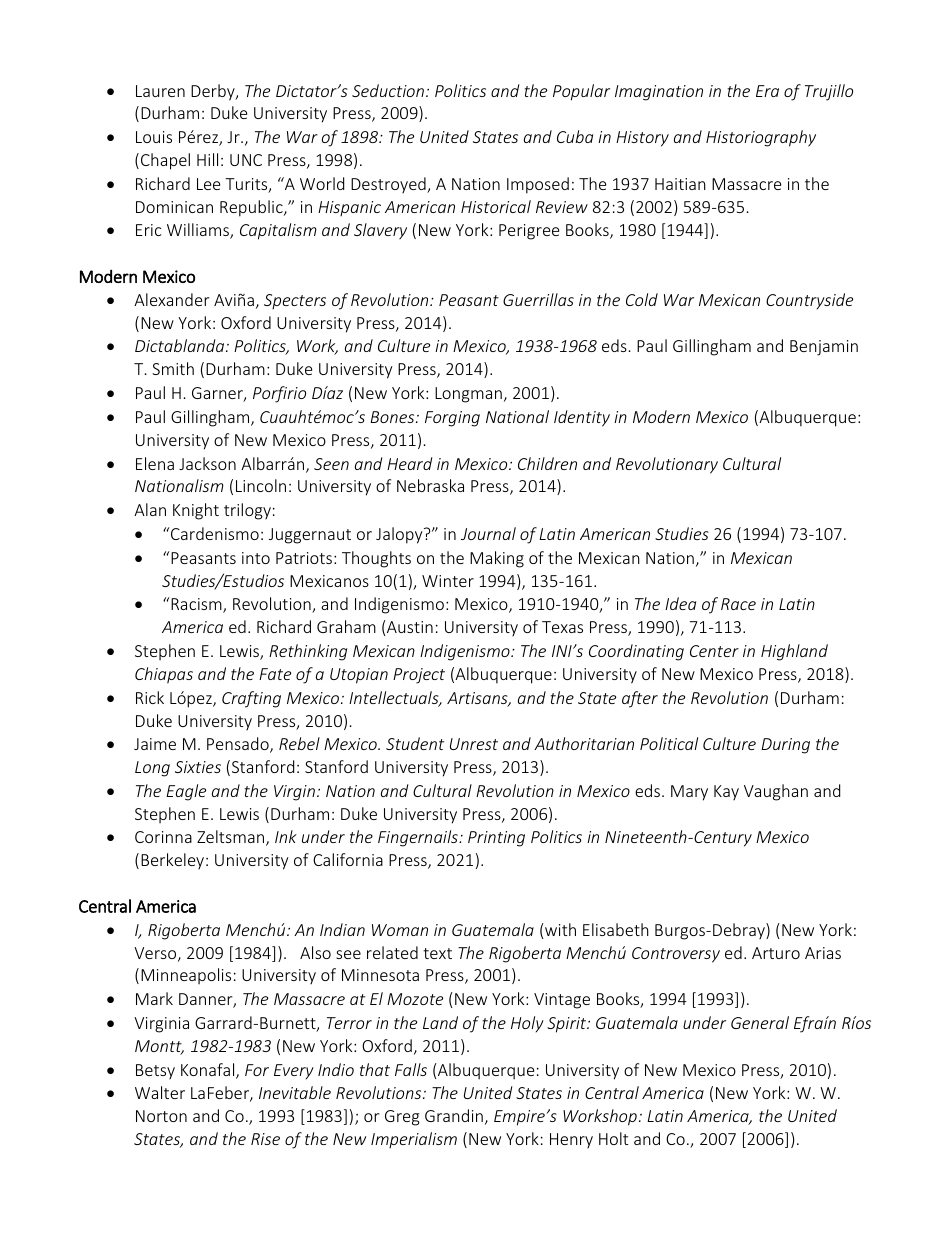  Describe the element at coordinates (246, 160) in the screenshot. I see `UNC` at that location.
